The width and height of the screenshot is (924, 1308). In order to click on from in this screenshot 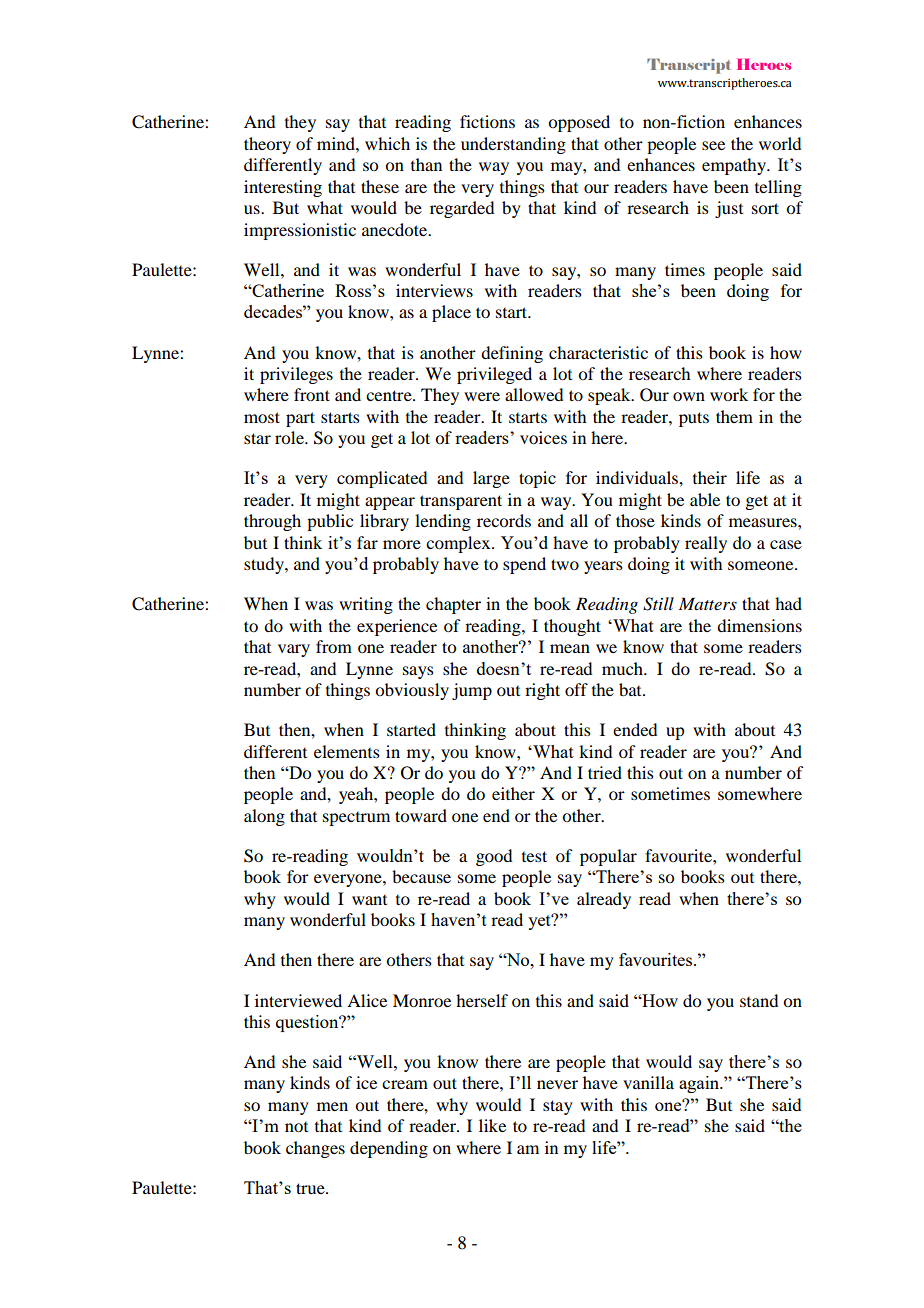, I will do `click(334, 646)`.
